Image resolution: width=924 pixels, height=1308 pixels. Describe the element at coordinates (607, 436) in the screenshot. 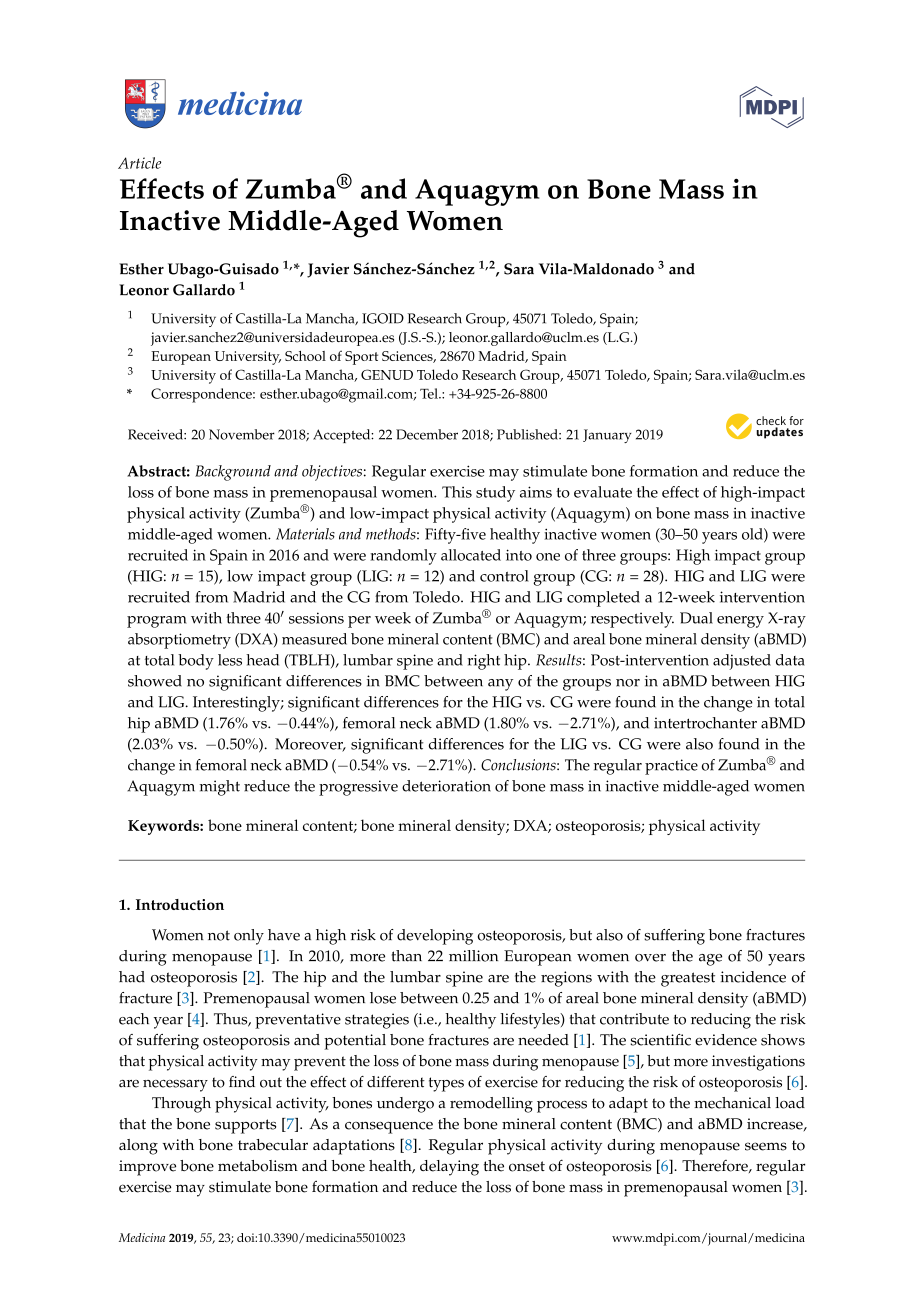

I see `January` at that location.
